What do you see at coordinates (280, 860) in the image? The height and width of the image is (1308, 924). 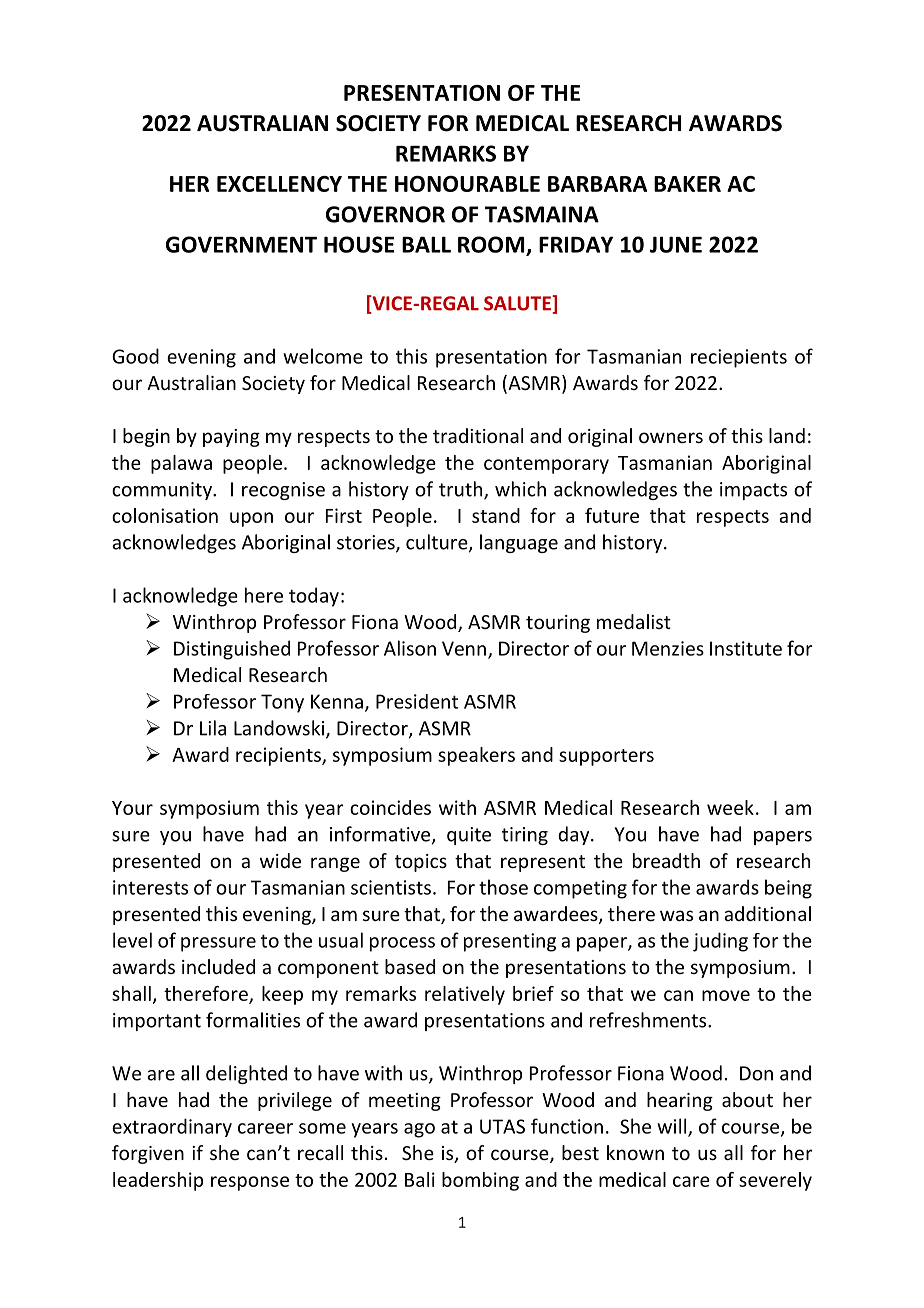 I see `wide` at bounding box center [280, 860].
